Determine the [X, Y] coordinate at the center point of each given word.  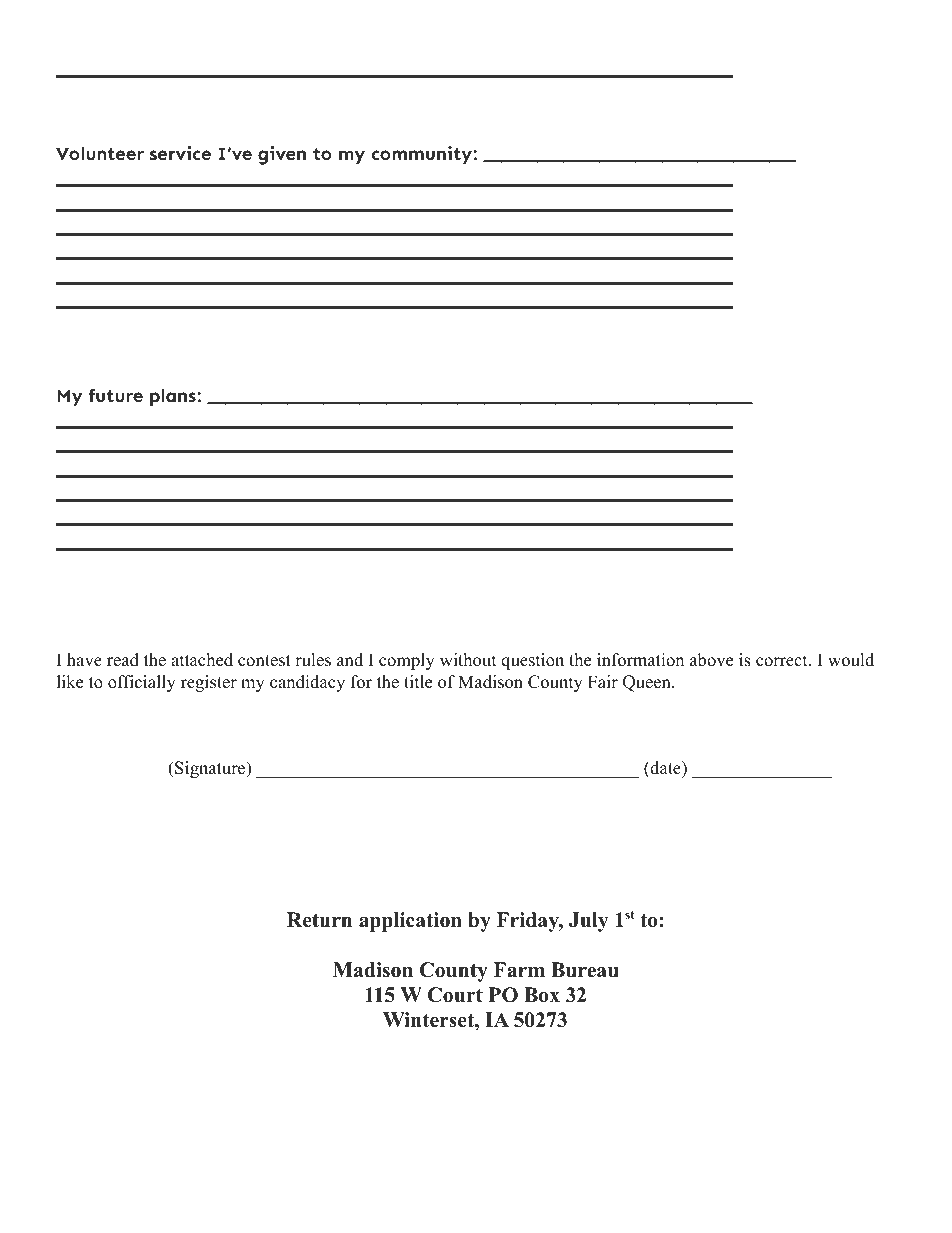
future [115, 395]
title [418, 682]
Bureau [585, 970]
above [711, 660]
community [422, 155]
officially [142, 683]
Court [455, 995]
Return [319, 920]
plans [174, 398]
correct [782, 661]
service [180, 153]
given [282, 155]
